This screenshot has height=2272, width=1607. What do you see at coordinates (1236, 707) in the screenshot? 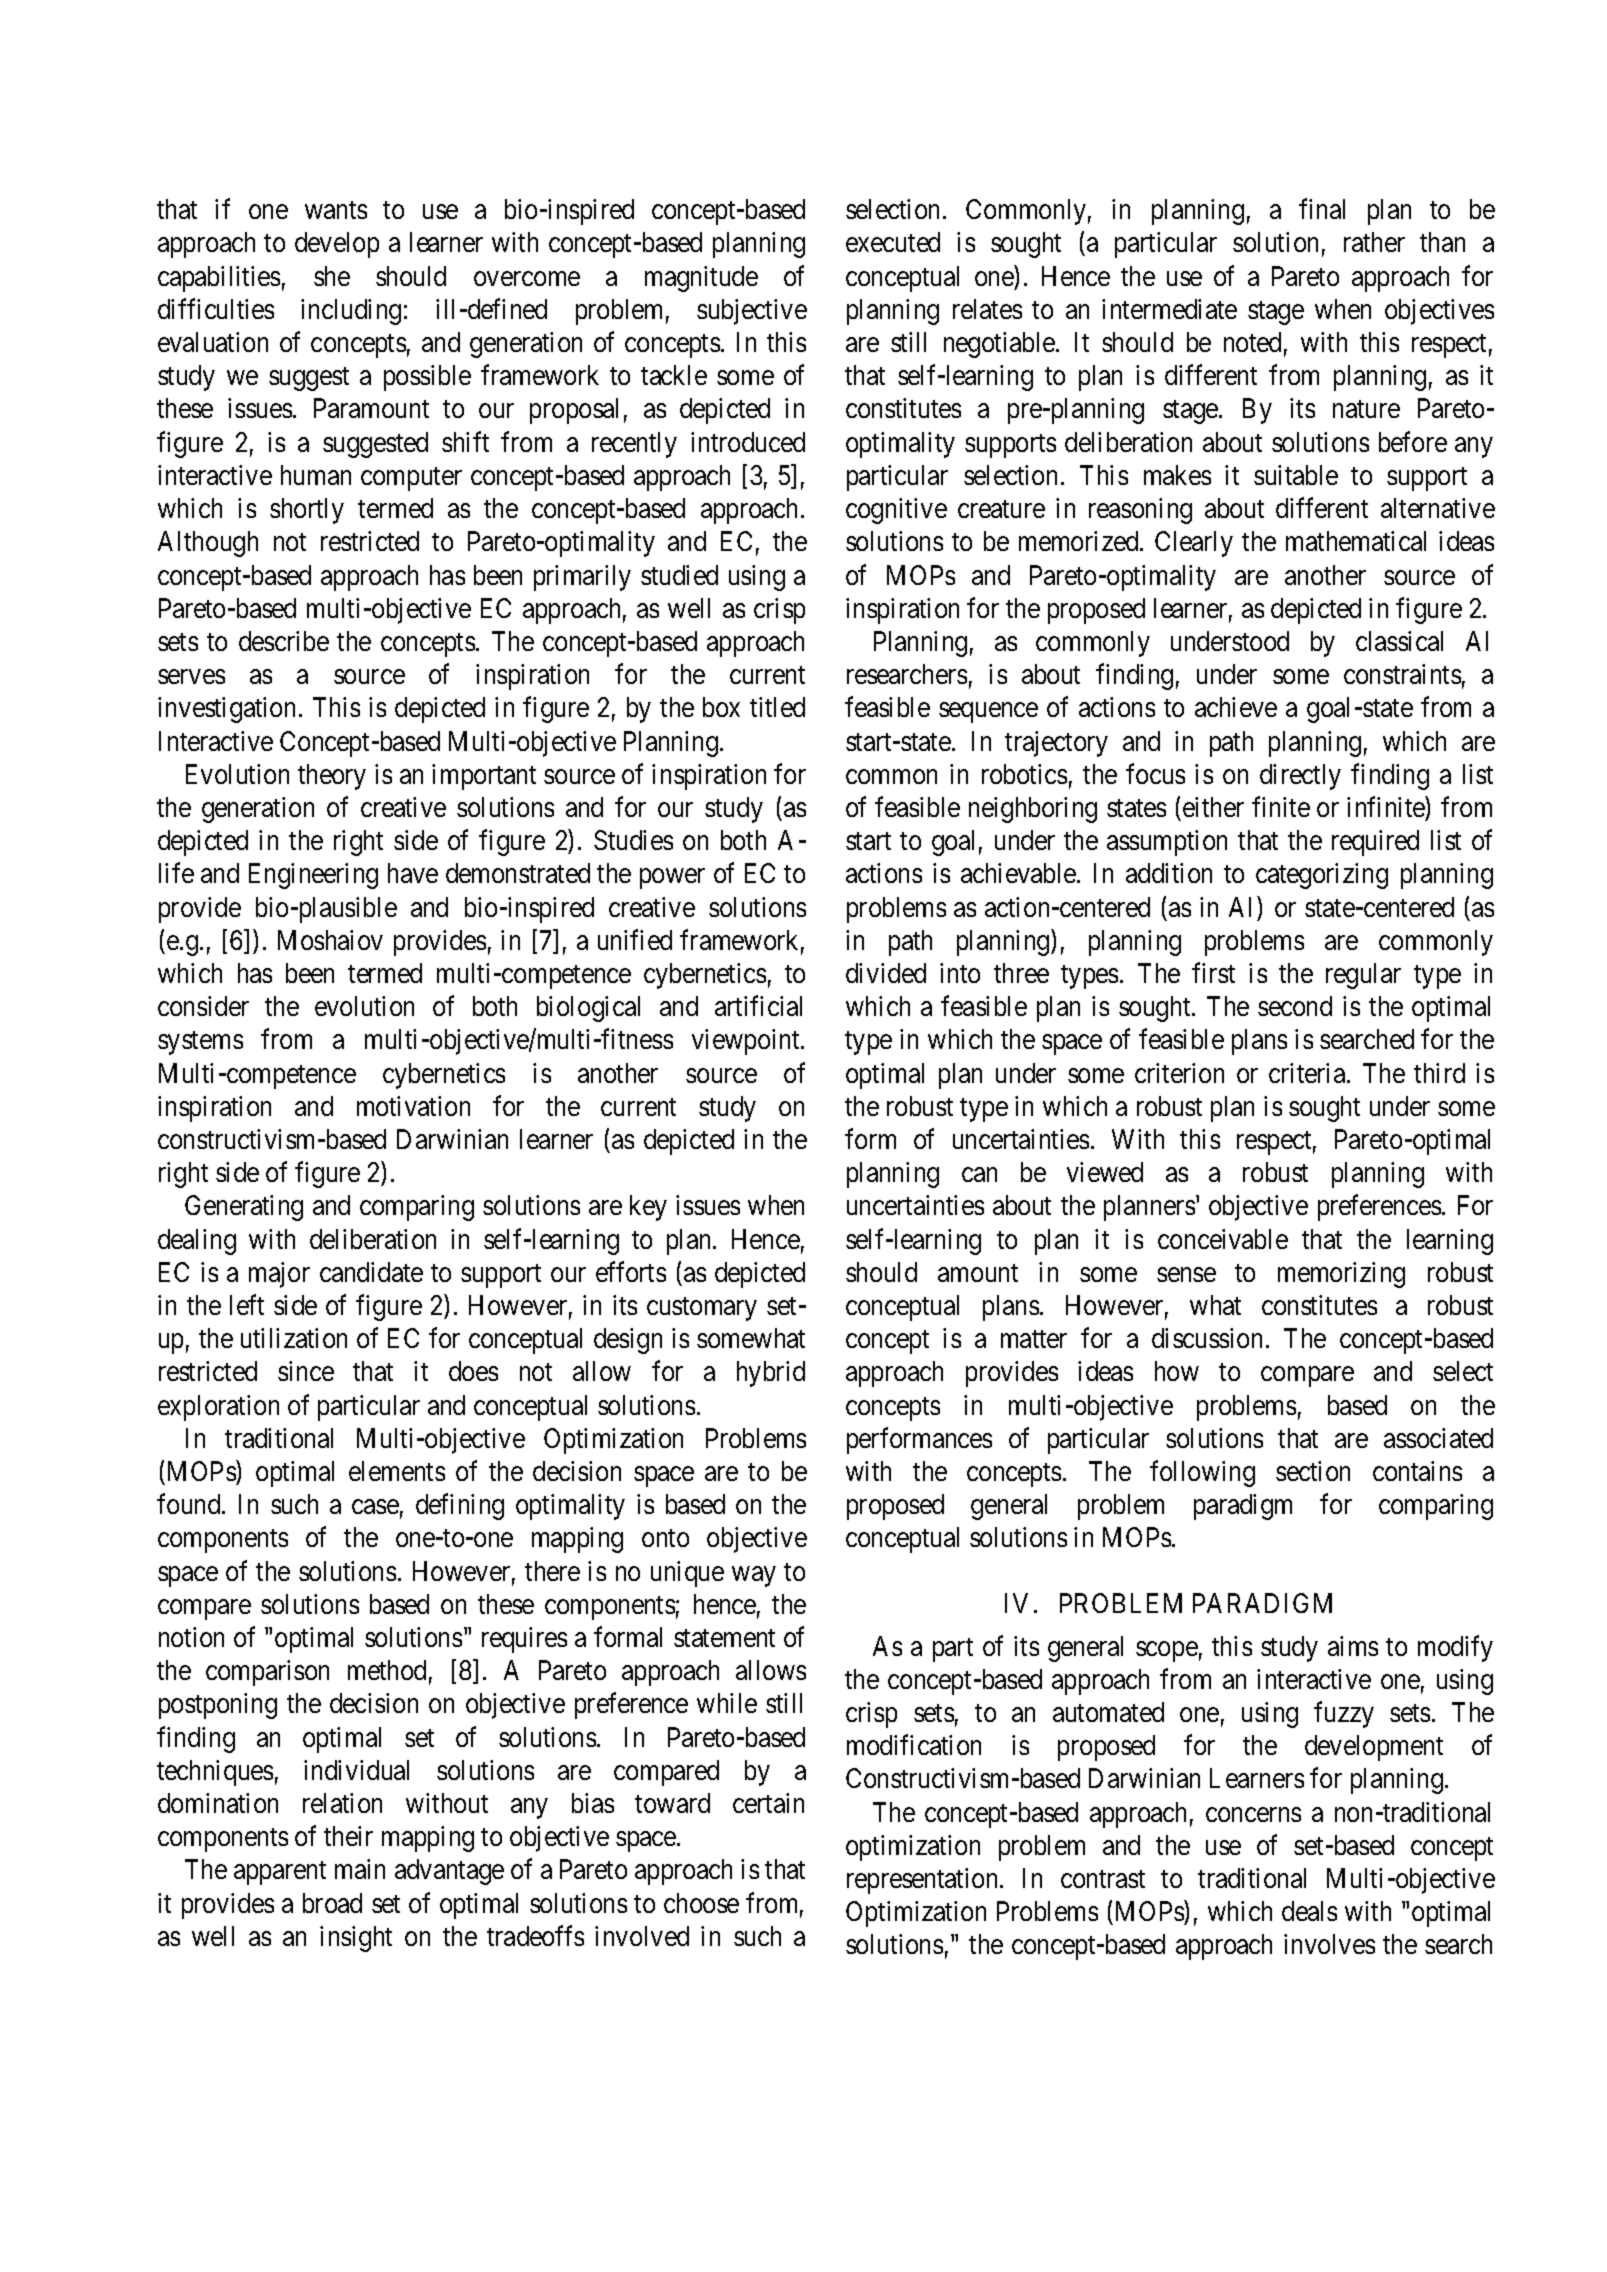
I see `achieve` at bounding box center [1236, 707].
